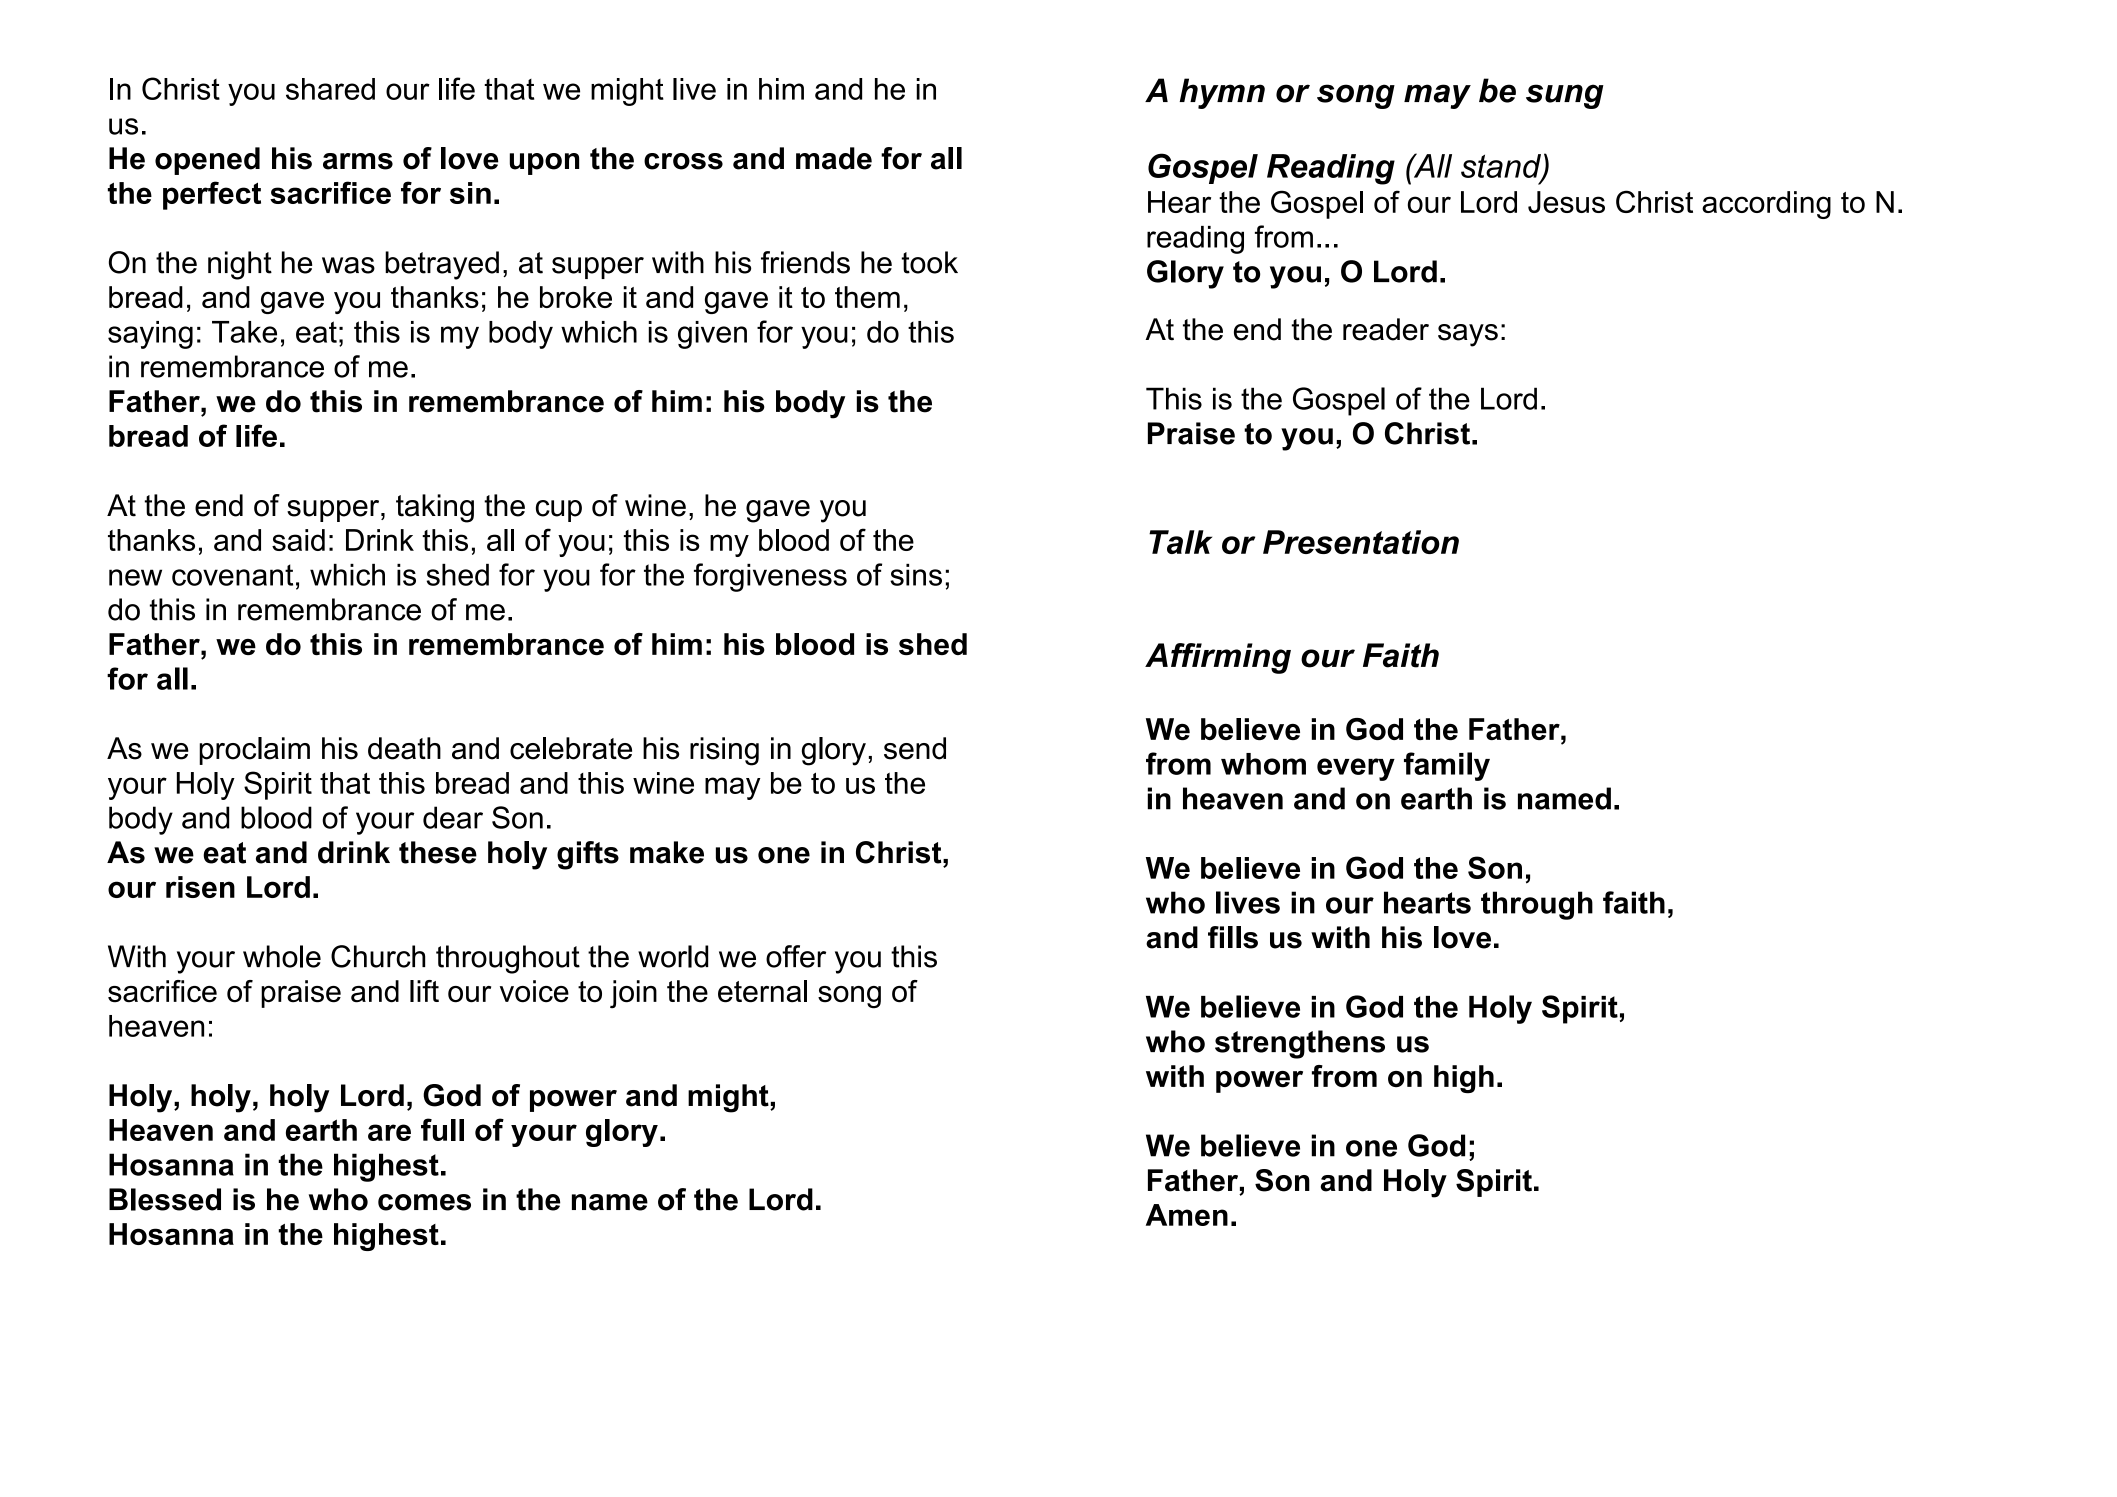 The width and height of the screenshot is (2117, 1497). I want to click on strengthens, so click(1300, 1044).
